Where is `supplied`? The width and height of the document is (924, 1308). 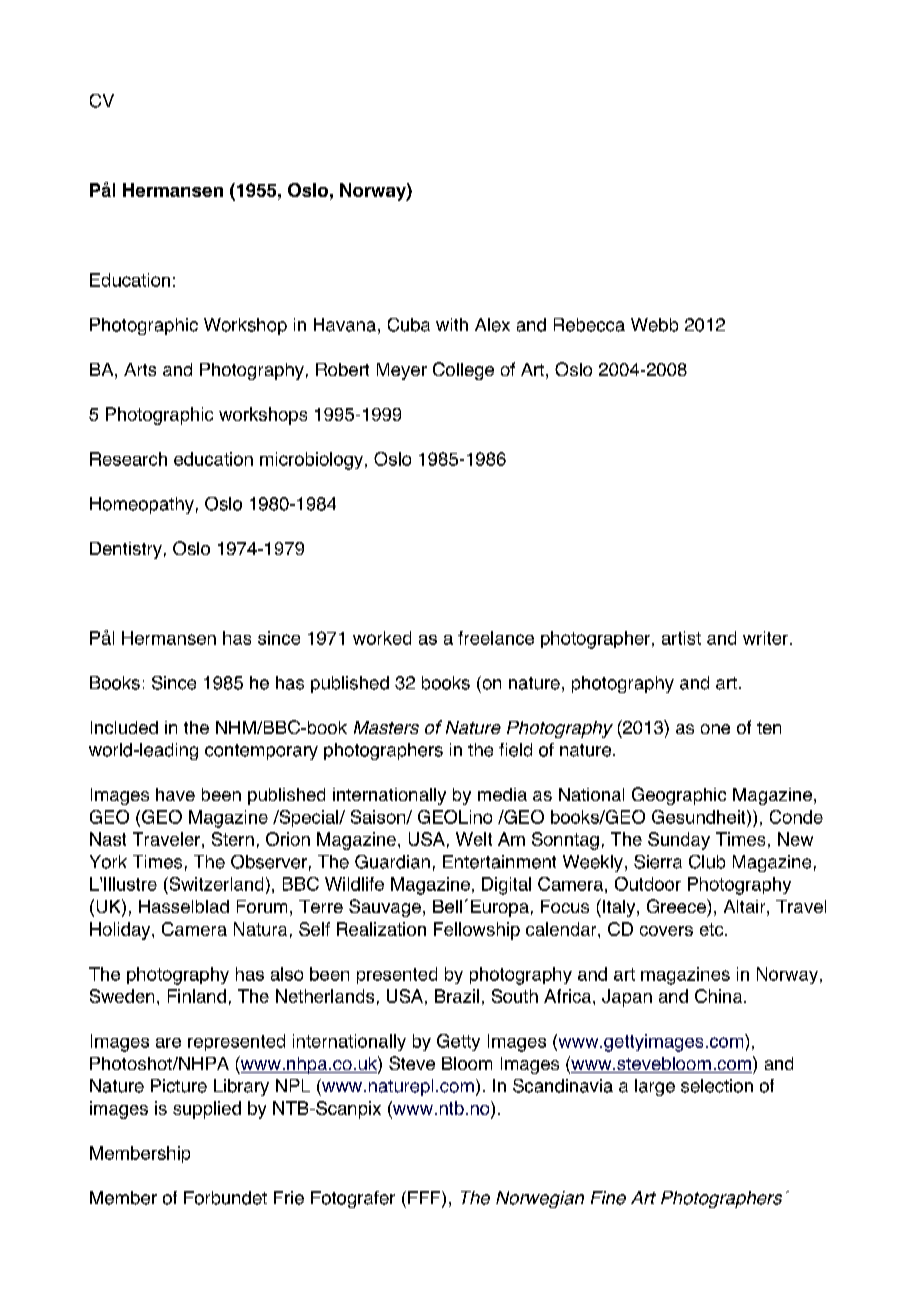 supplied is located at coordinates (207, 1110).
